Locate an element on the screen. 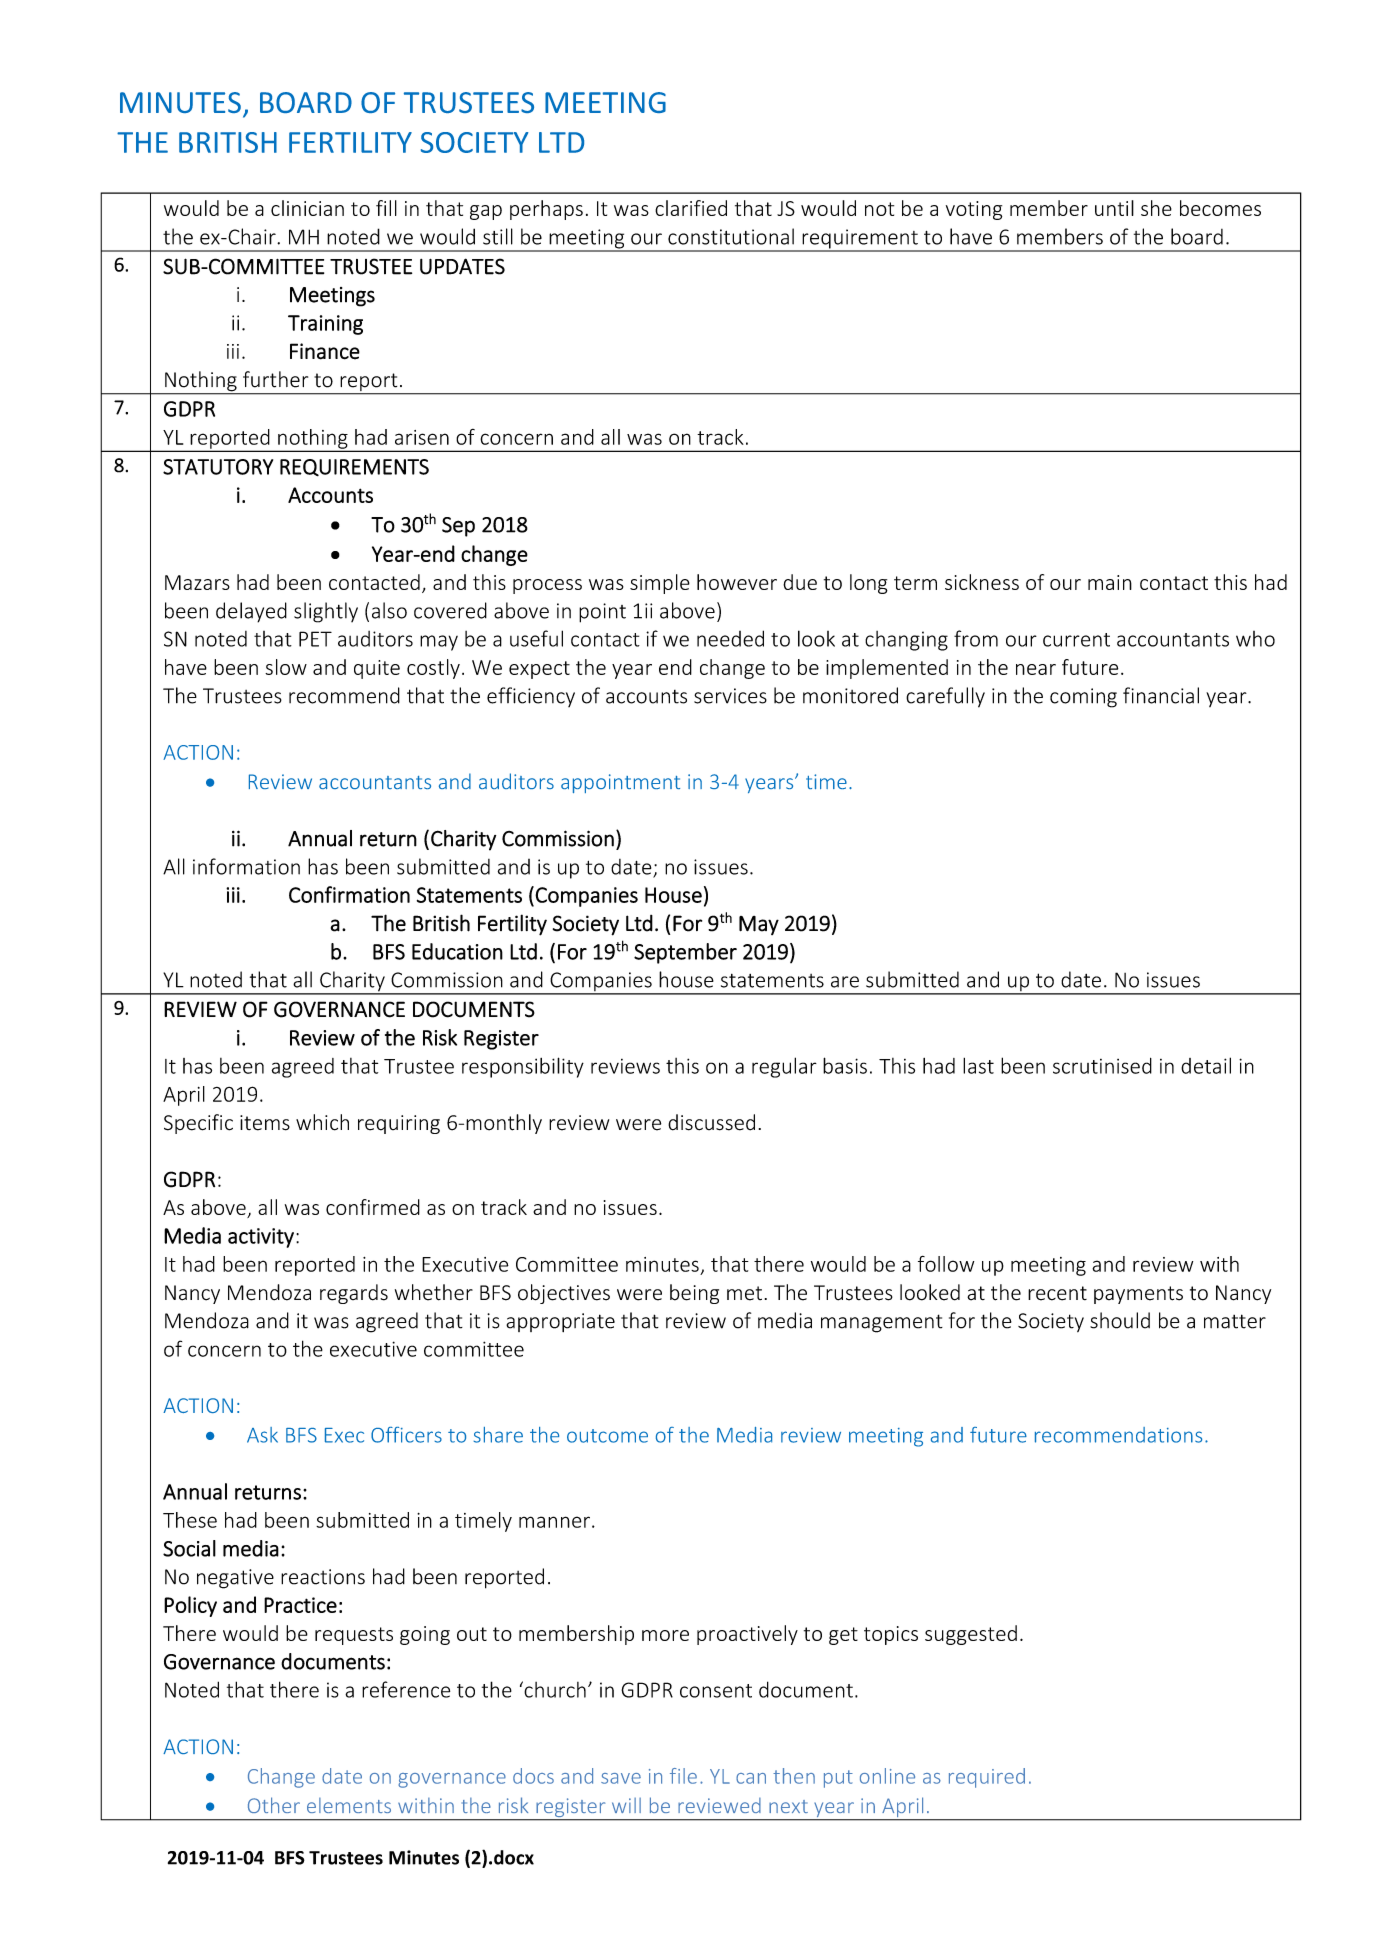  until is located at coordinates (1114, 208).
